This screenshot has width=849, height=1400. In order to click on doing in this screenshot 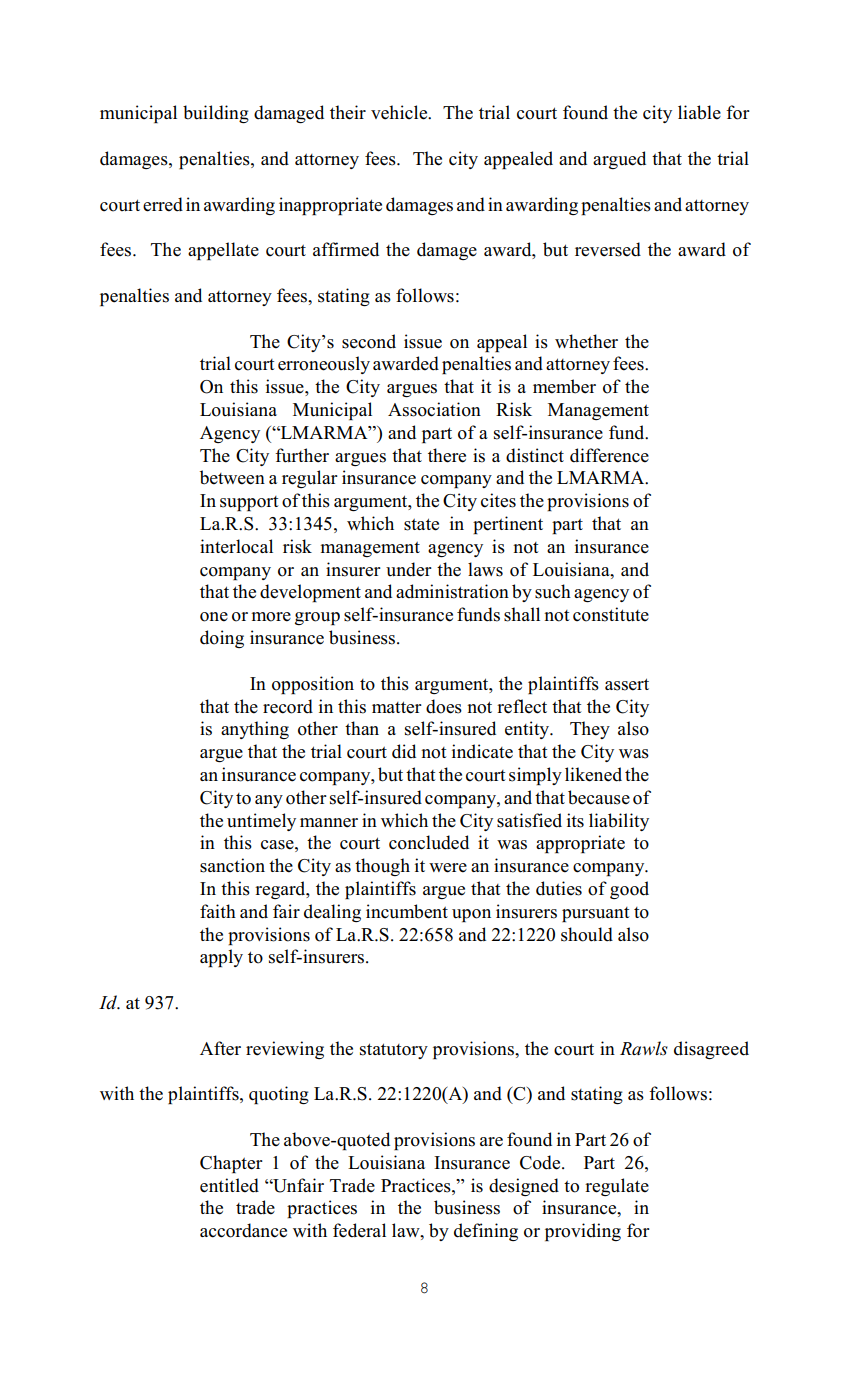, I will do `click(222, 639)`.
